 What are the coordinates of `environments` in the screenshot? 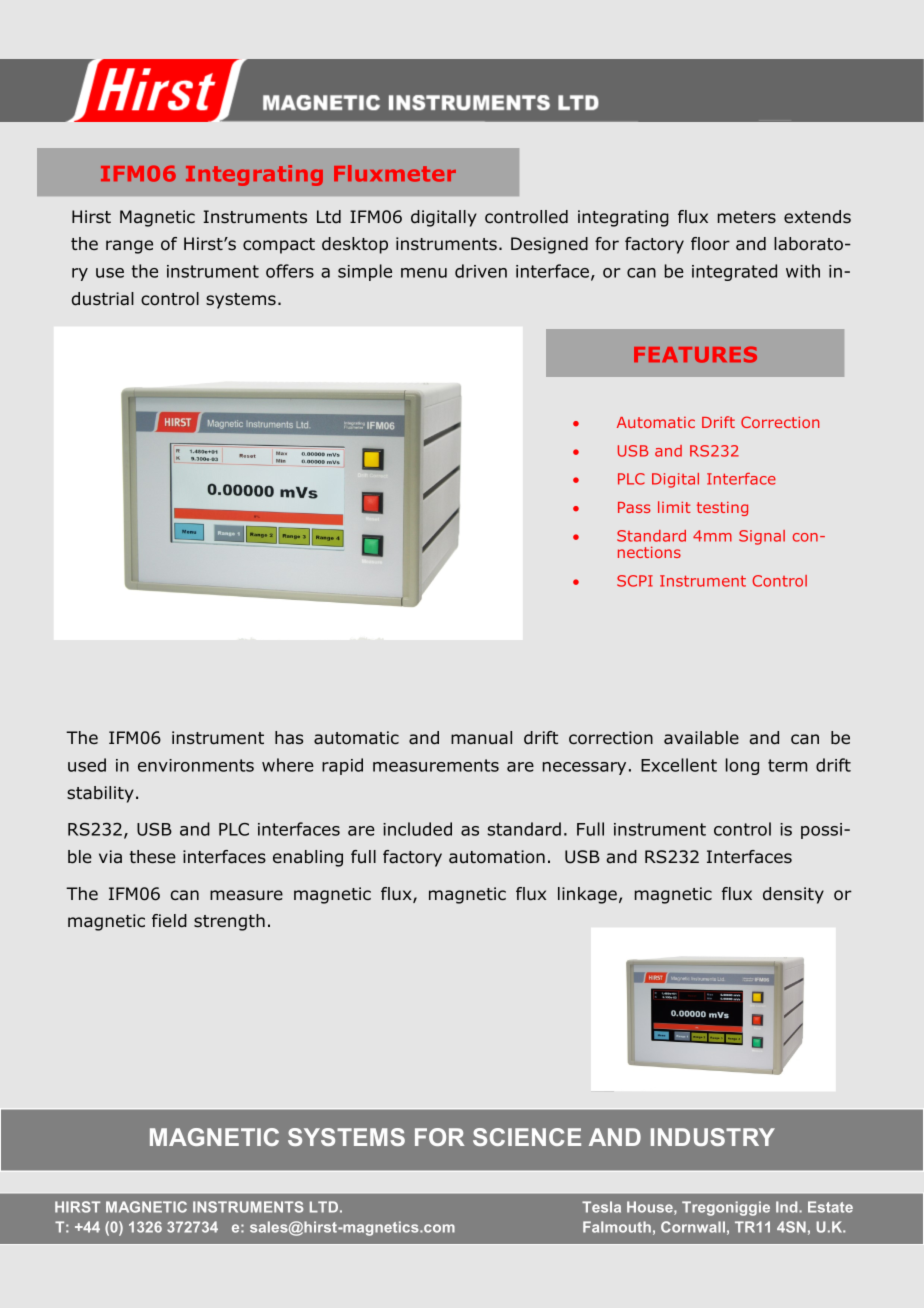 It's located at (196, 765).
